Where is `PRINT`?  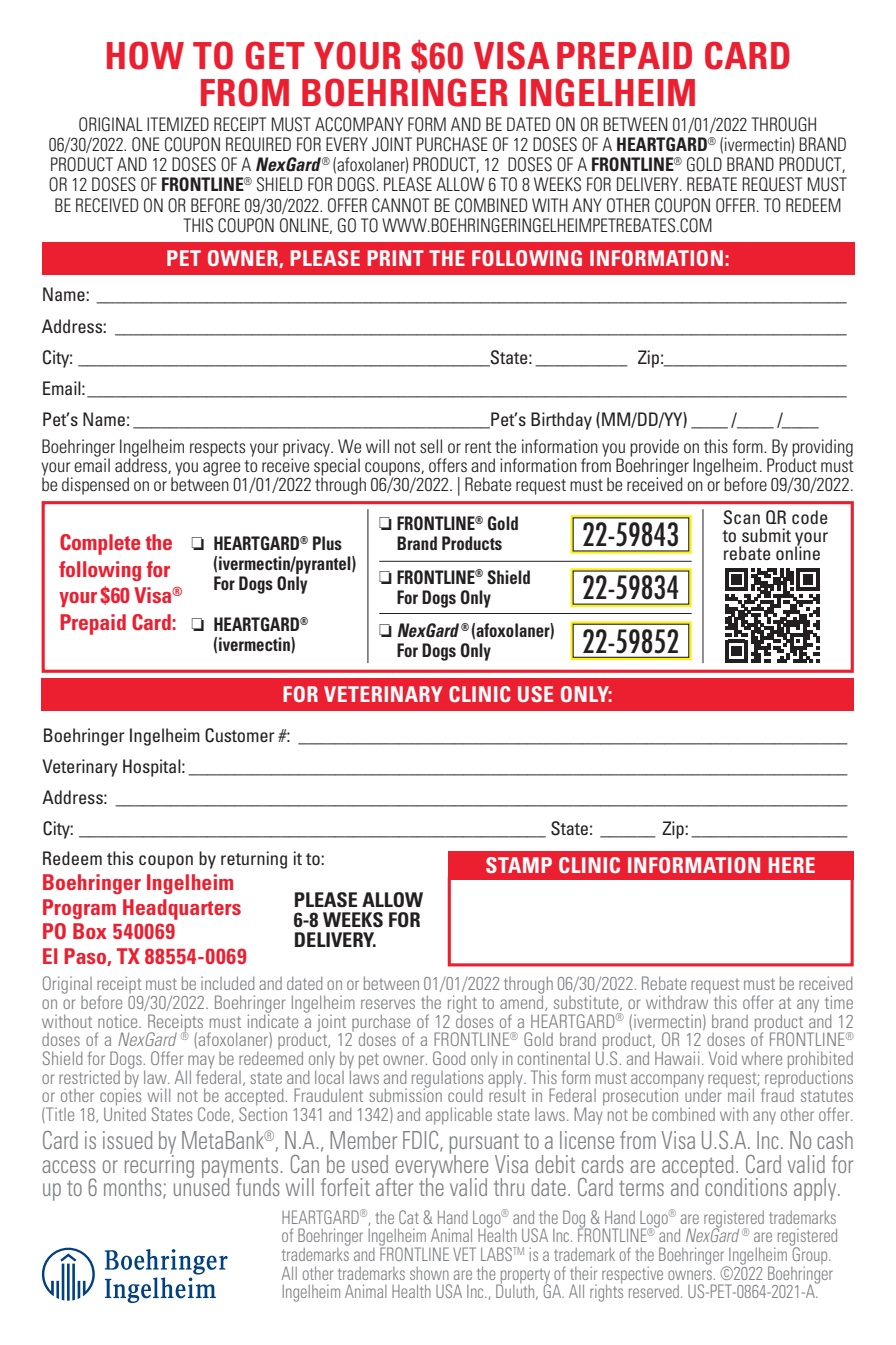
PRINT is located at coordinates (395, 258).
